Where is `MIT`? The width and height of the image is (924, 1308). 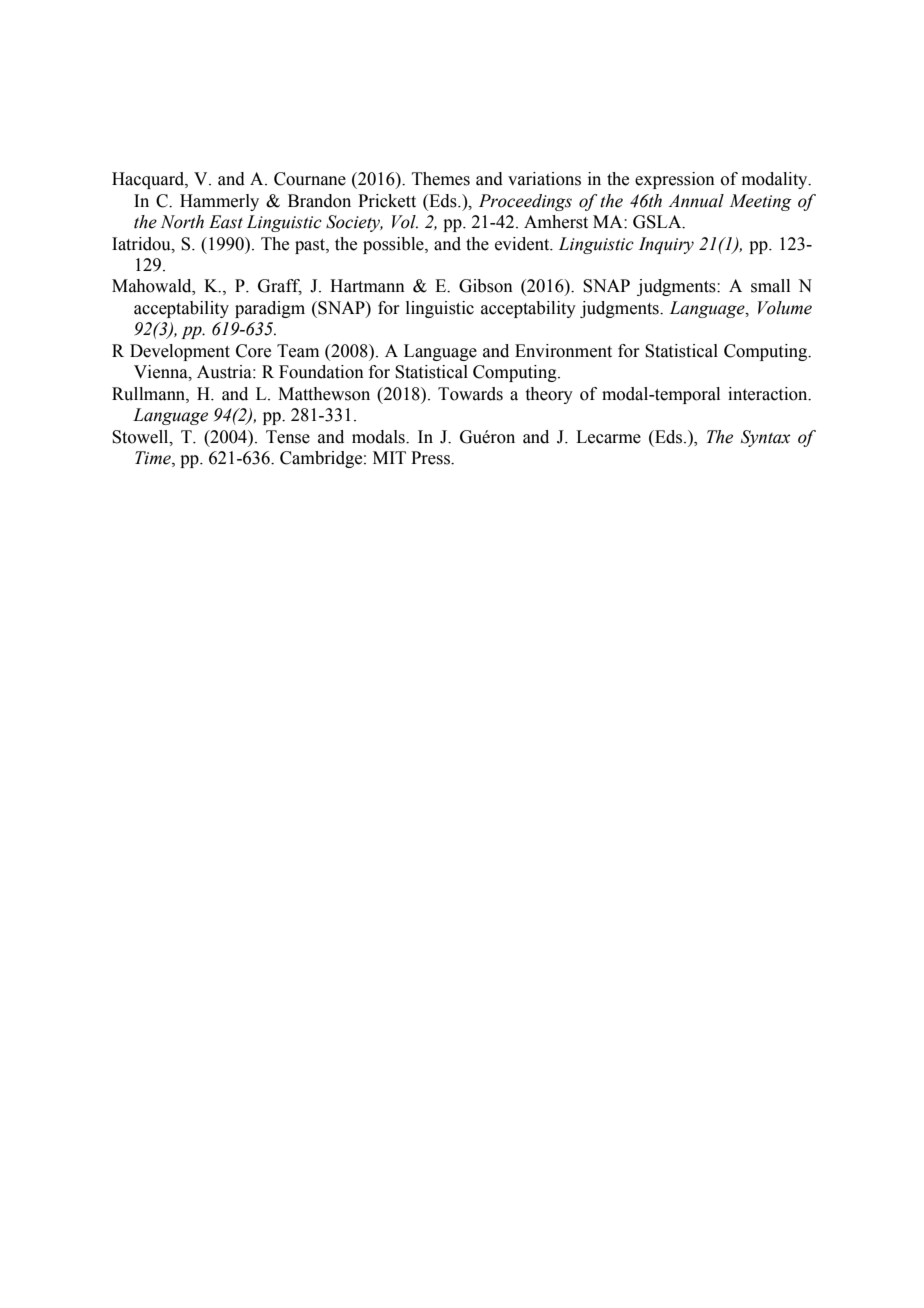 MIT is located at coordinates (389, 457).
